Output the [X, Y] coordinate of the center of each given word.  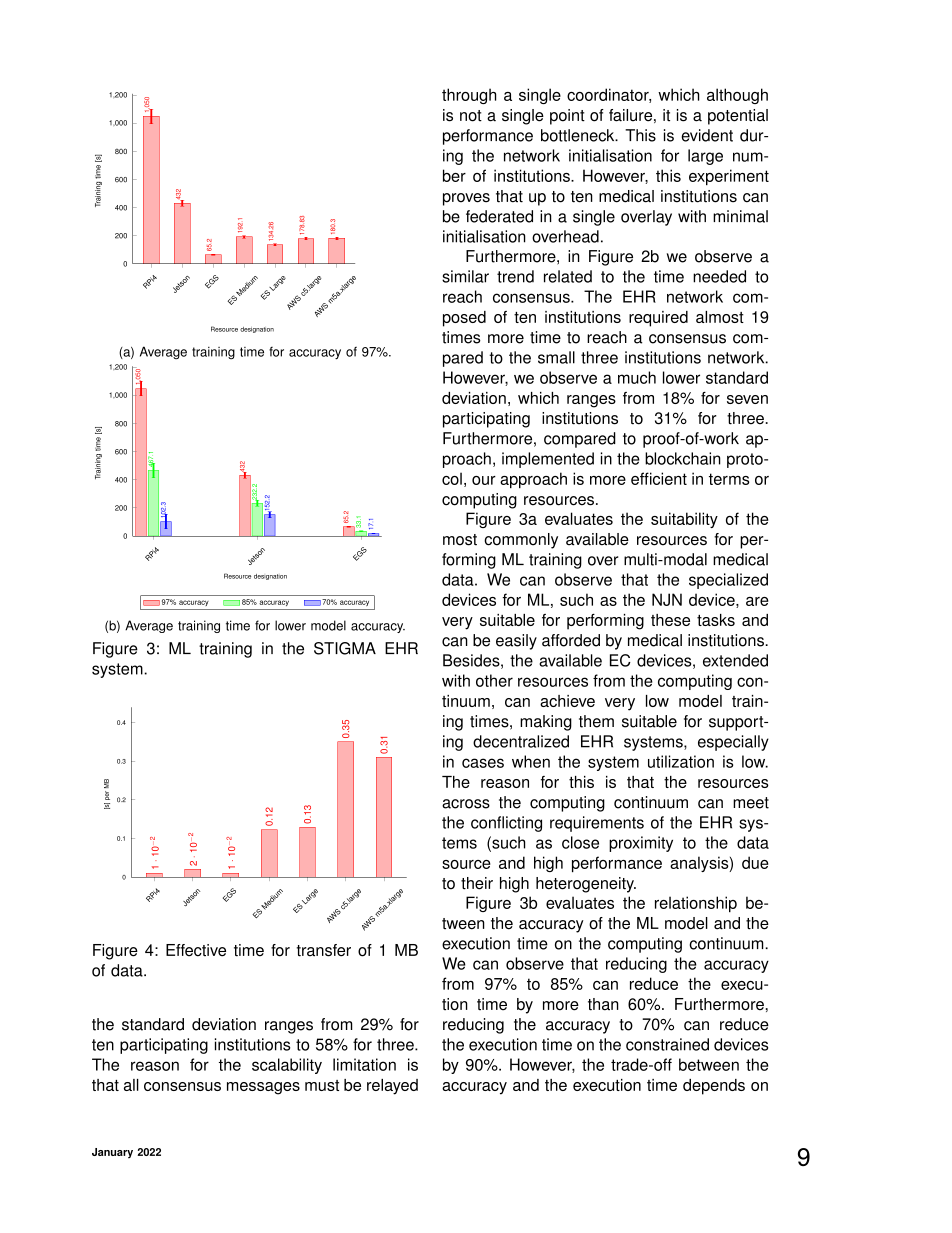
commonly [521, 541]
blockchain [683, 458]
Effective [196, 950]
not [471, 116]
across [466, 804]
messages [263, 1088]
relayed [392, 1087]
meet [751, 803]
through [469, 96]
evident [707, 135]
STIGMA [345, 648]
